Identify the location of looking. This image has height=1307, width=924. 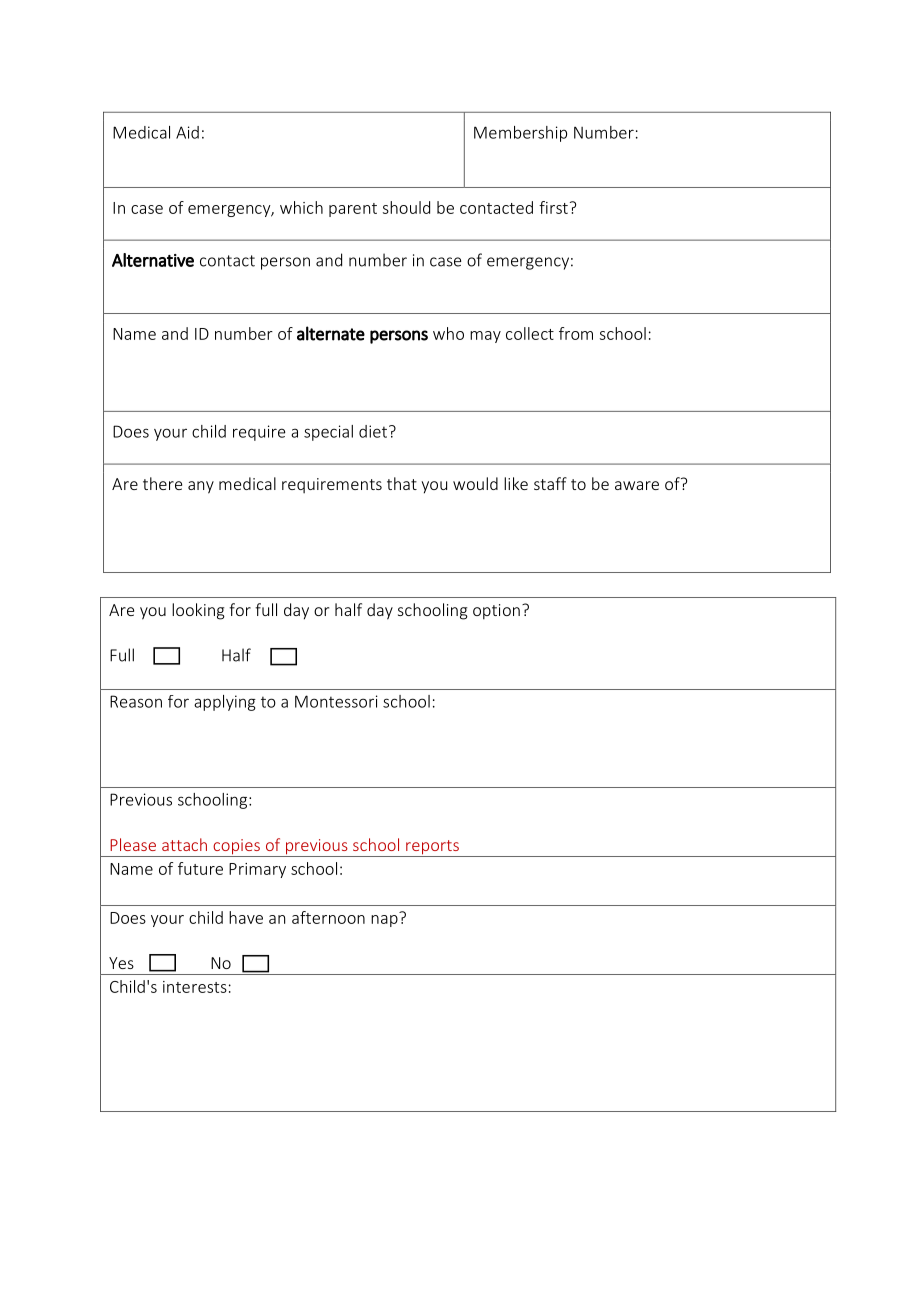
(198, 611).
